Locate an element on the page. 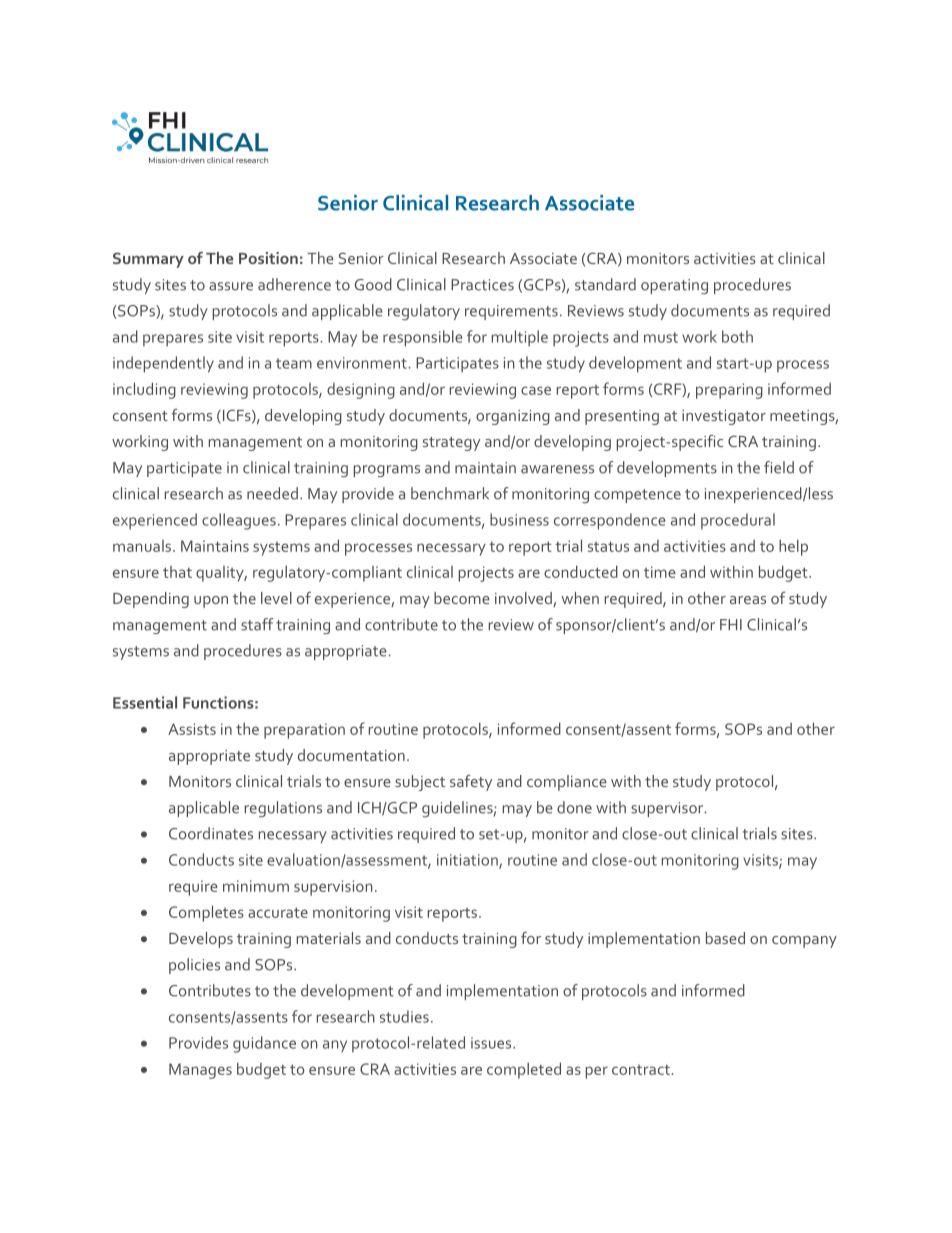 This document has height=1233, width=952. Practices is located at coordinates (482, 285).
